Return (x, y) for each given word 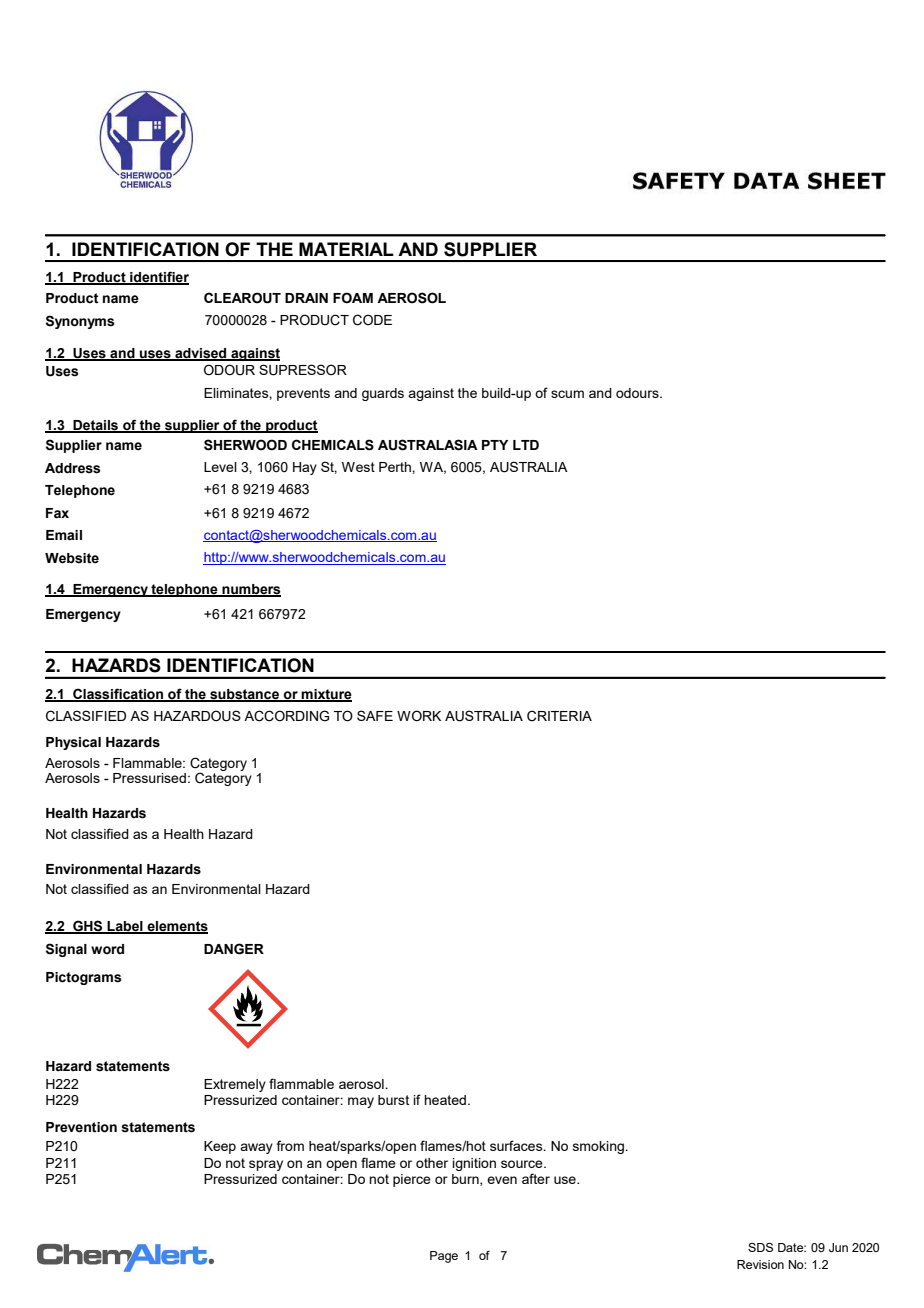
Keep (220, 1147)
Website (72, 558)
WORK (419, 716)
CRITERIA (559, 716)
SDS (760, 1247)
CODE (372, 320)
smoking (599, 1147)
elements (177, 927)
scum (567, 394)
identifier (158, 277)
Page (444, 1257)
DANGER (234, 949)
